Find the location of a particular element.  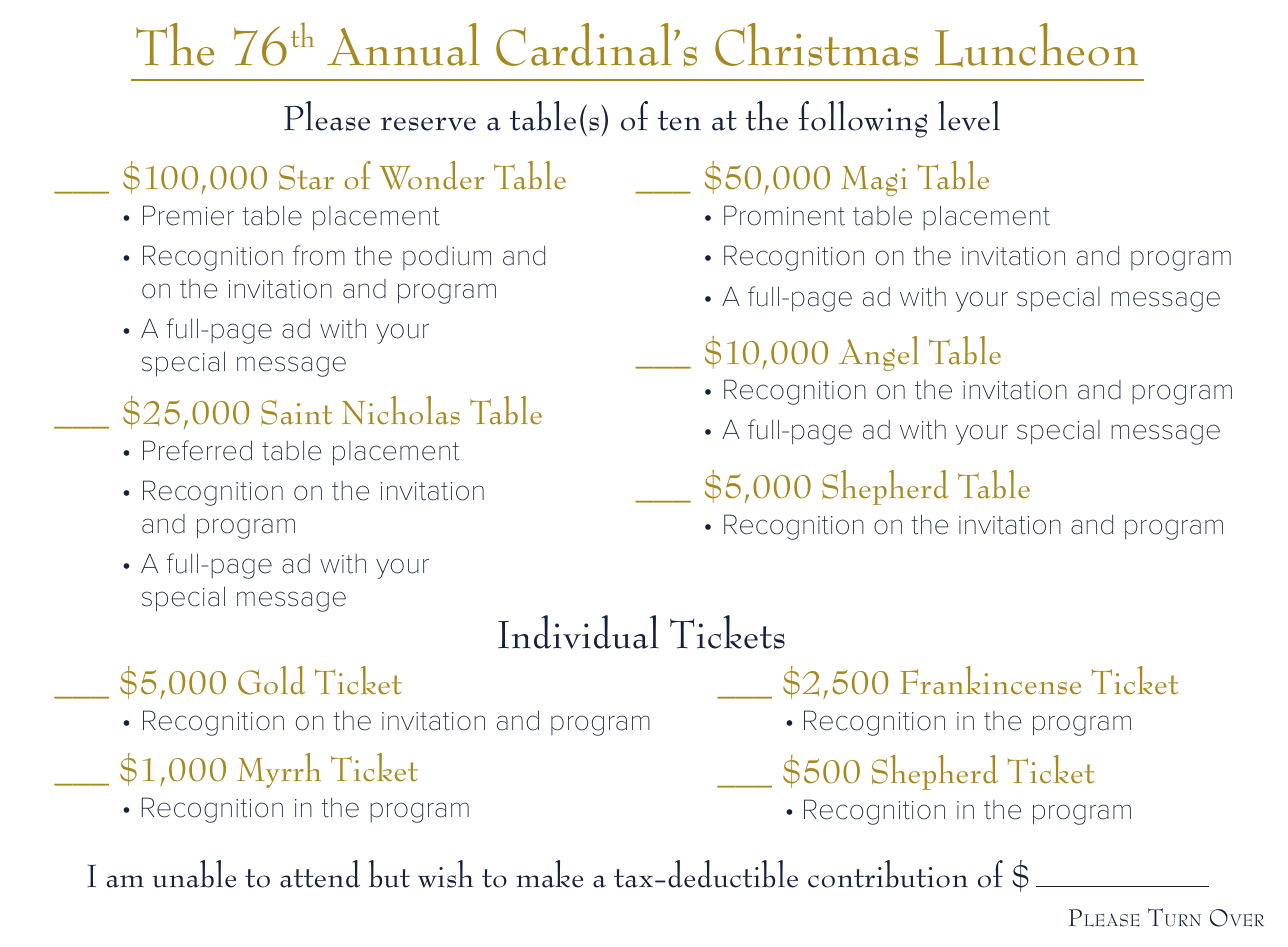

from is located at coordinates (319, 255).
